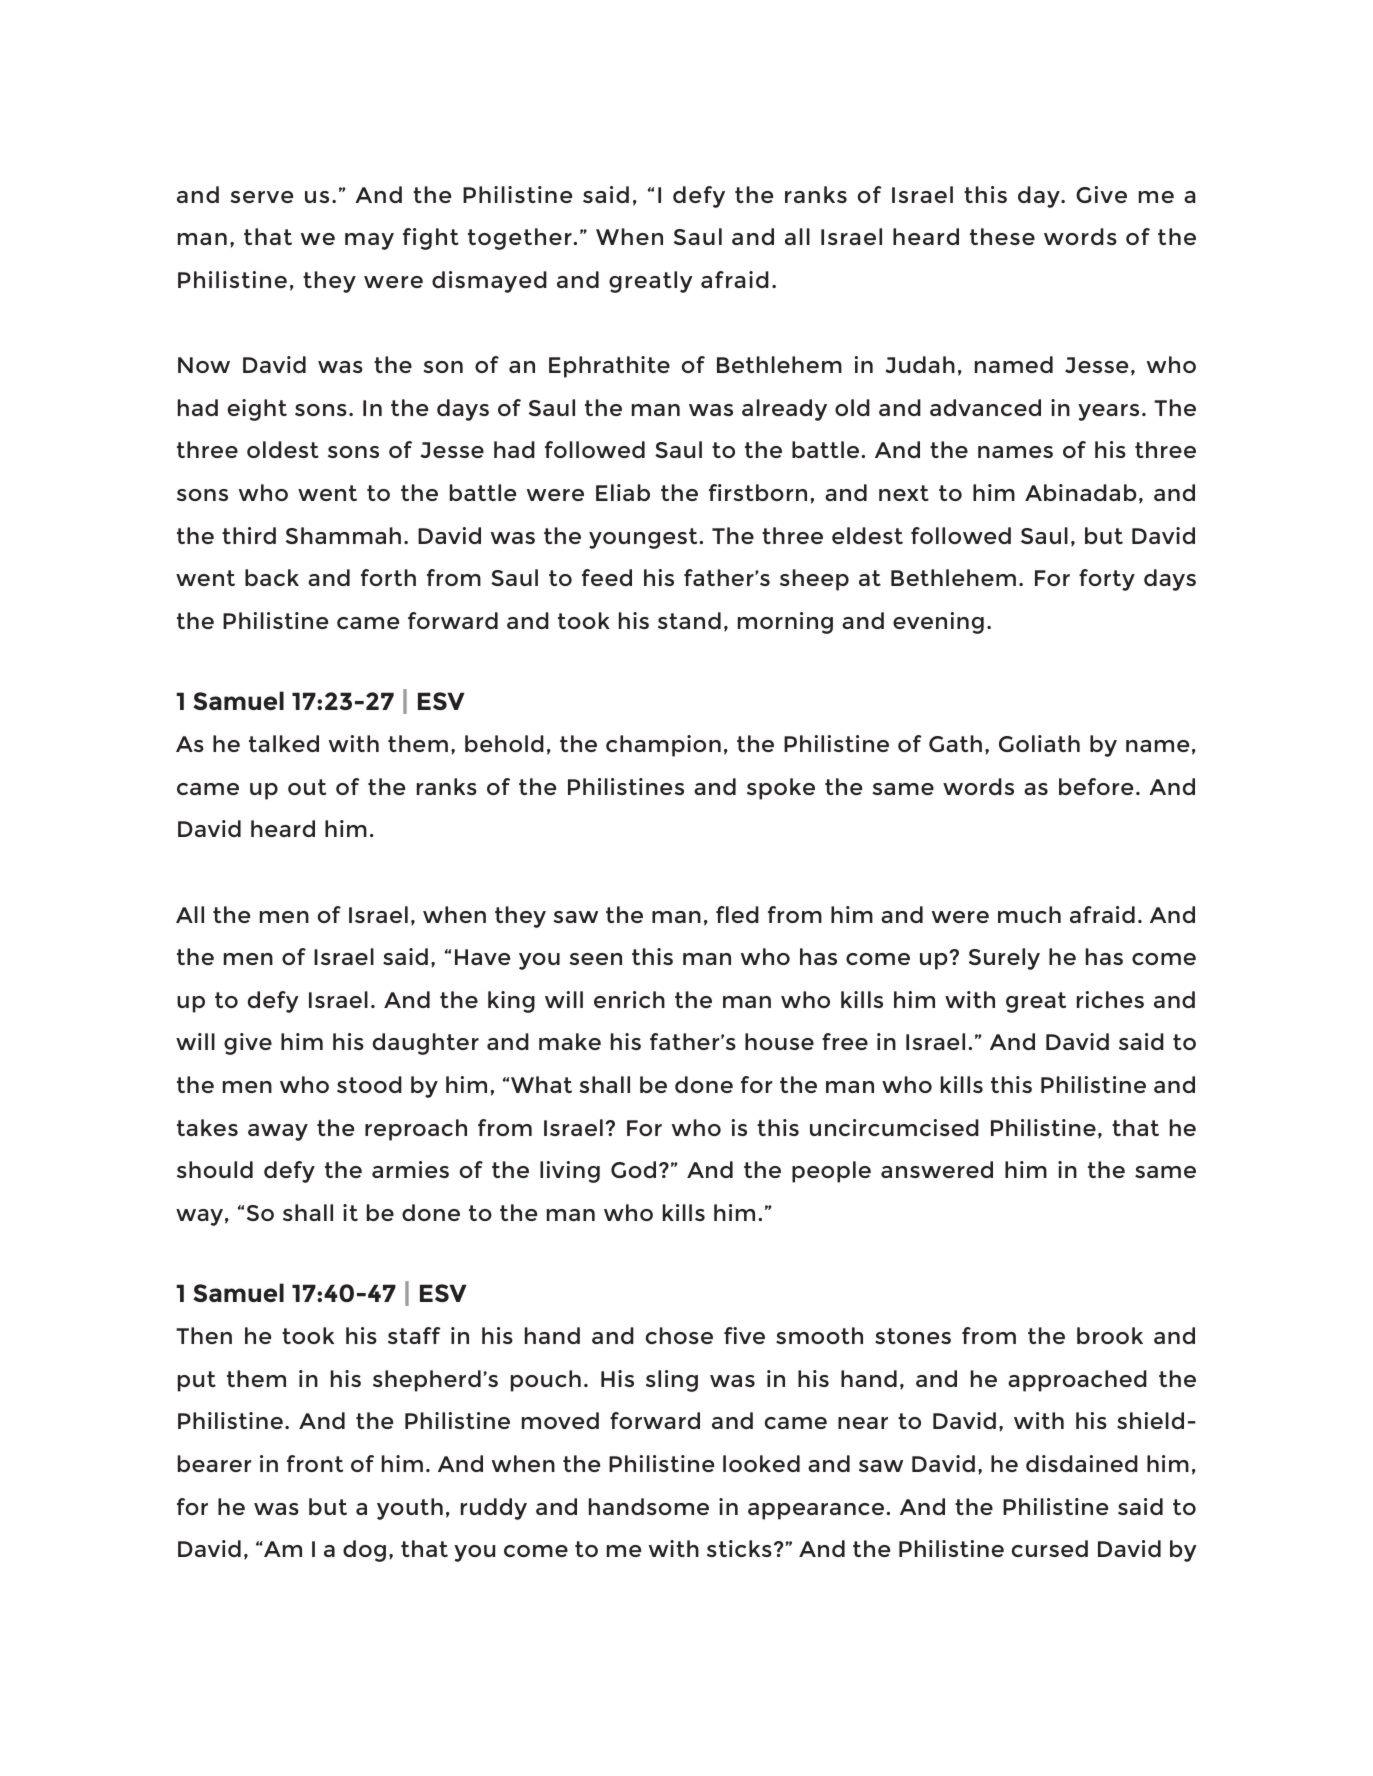  Describe the element at coordinates (521, 239) in the image. I see `together` at that location.
